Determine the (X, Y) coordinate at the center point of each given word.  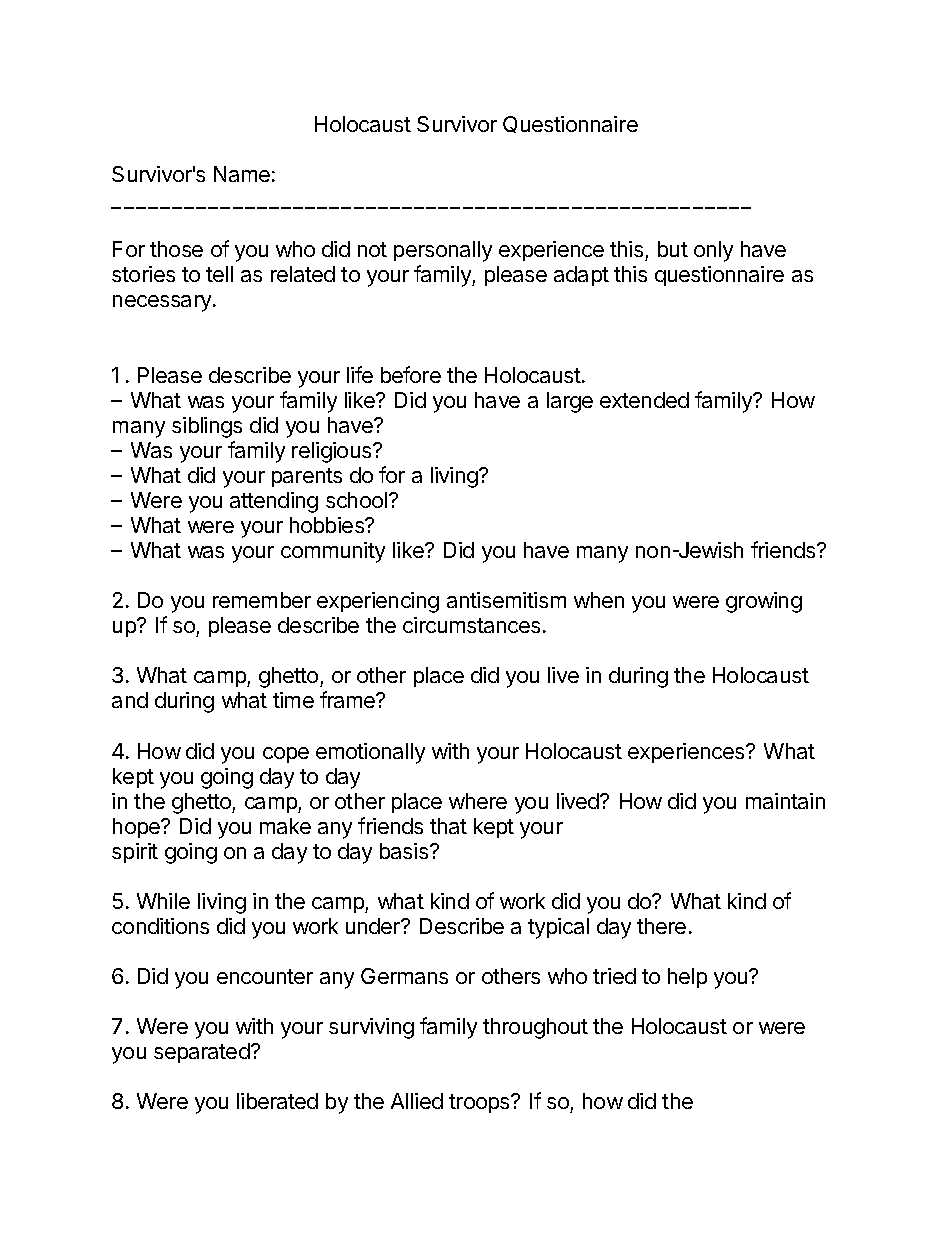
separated (202, 1053)
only (713, 251)
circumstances (471, 625)
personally (443, 251)
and (130, 700)
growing (764, 602)
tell (219, 274)
